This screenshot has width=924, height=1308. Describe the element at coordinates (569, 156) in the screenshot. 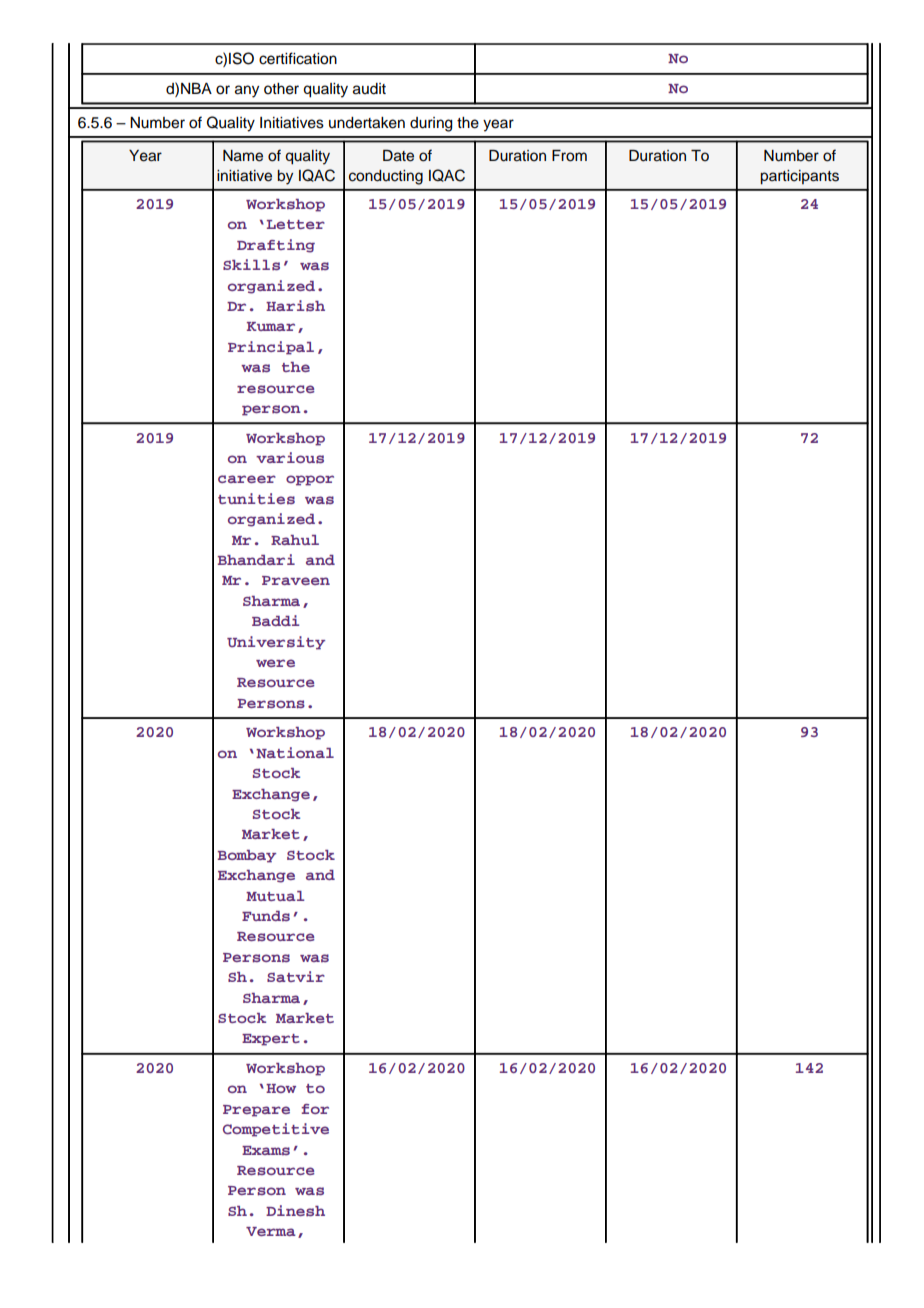

I see `From` at that location.
